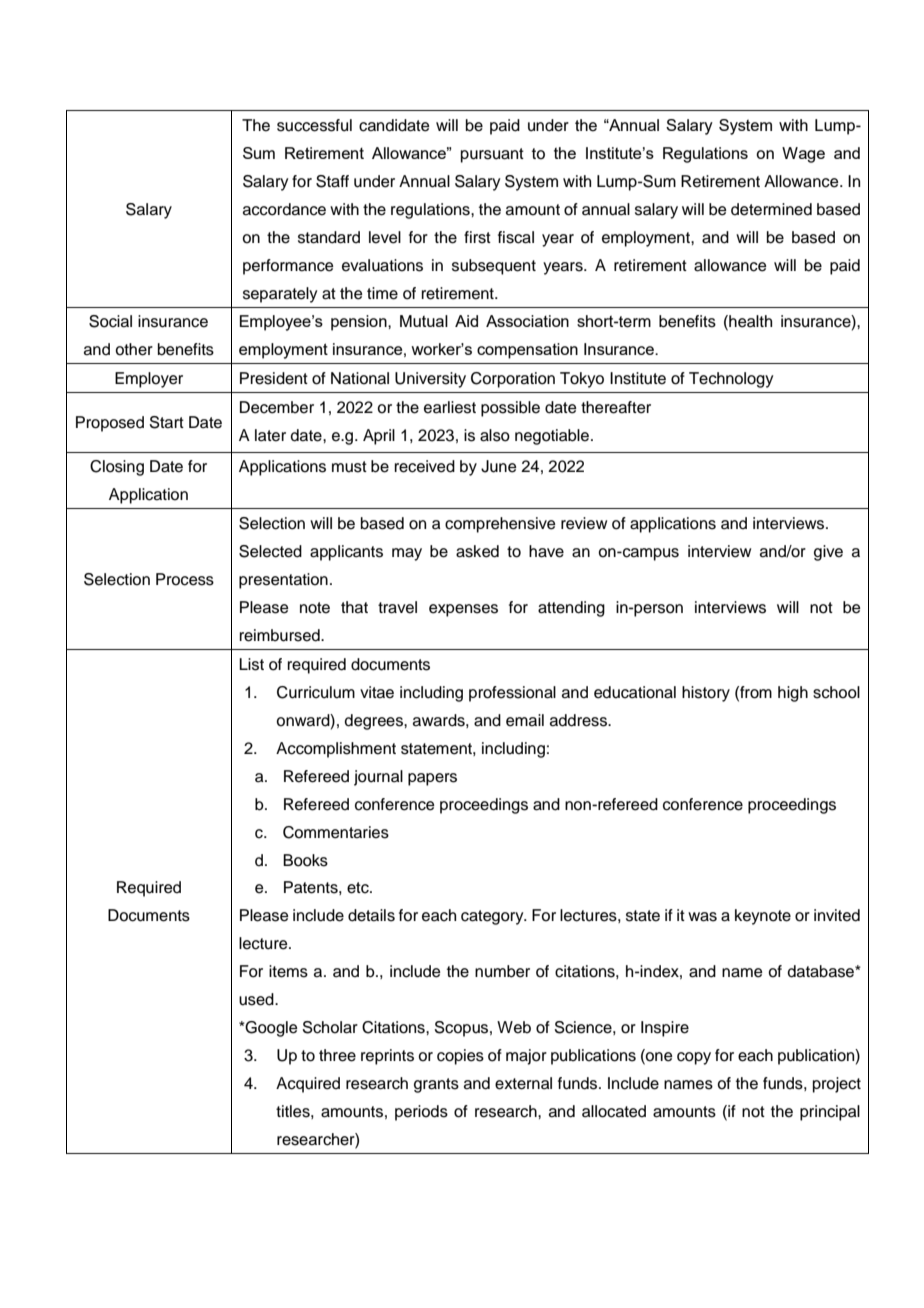 This screenshot has height=1308, width=924. What do you see at coordinates (185, 579) in the screenshot?
I see `Process` at bounding box center [185, 579].
